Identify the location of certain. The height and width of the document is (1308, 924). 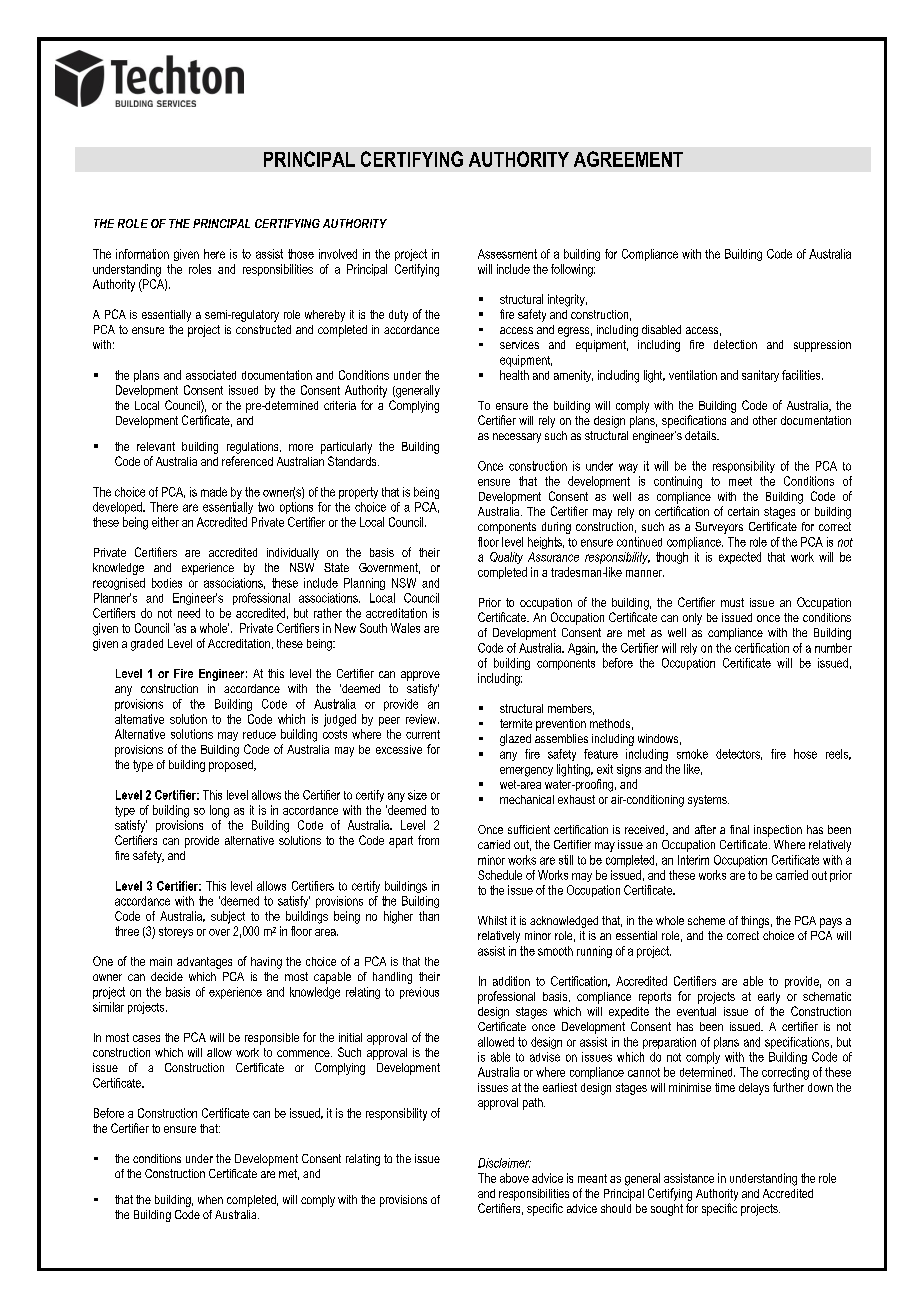
(743, 511).
